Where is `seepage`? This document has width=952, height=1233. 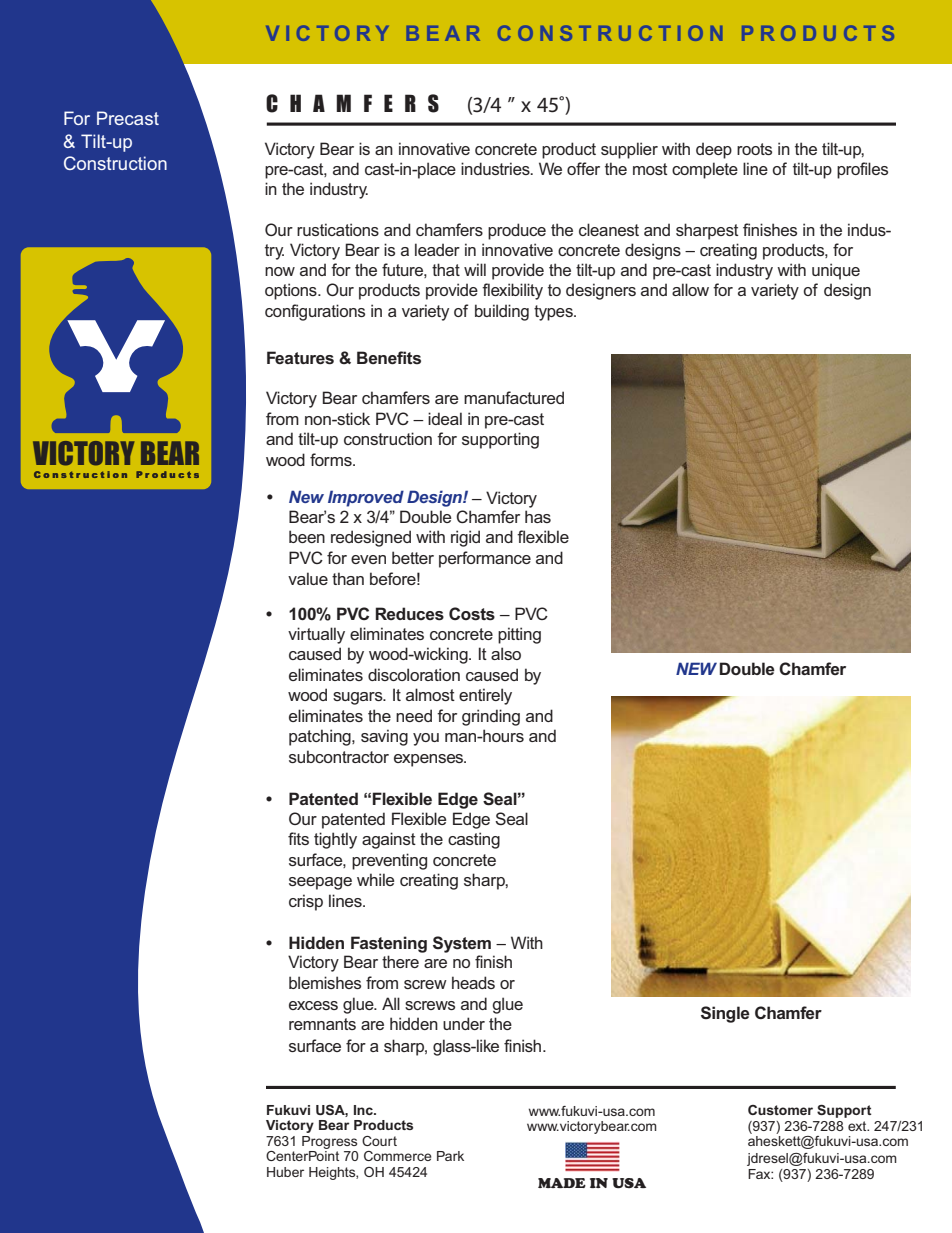 seepage is located at coordinates (320, 883).
